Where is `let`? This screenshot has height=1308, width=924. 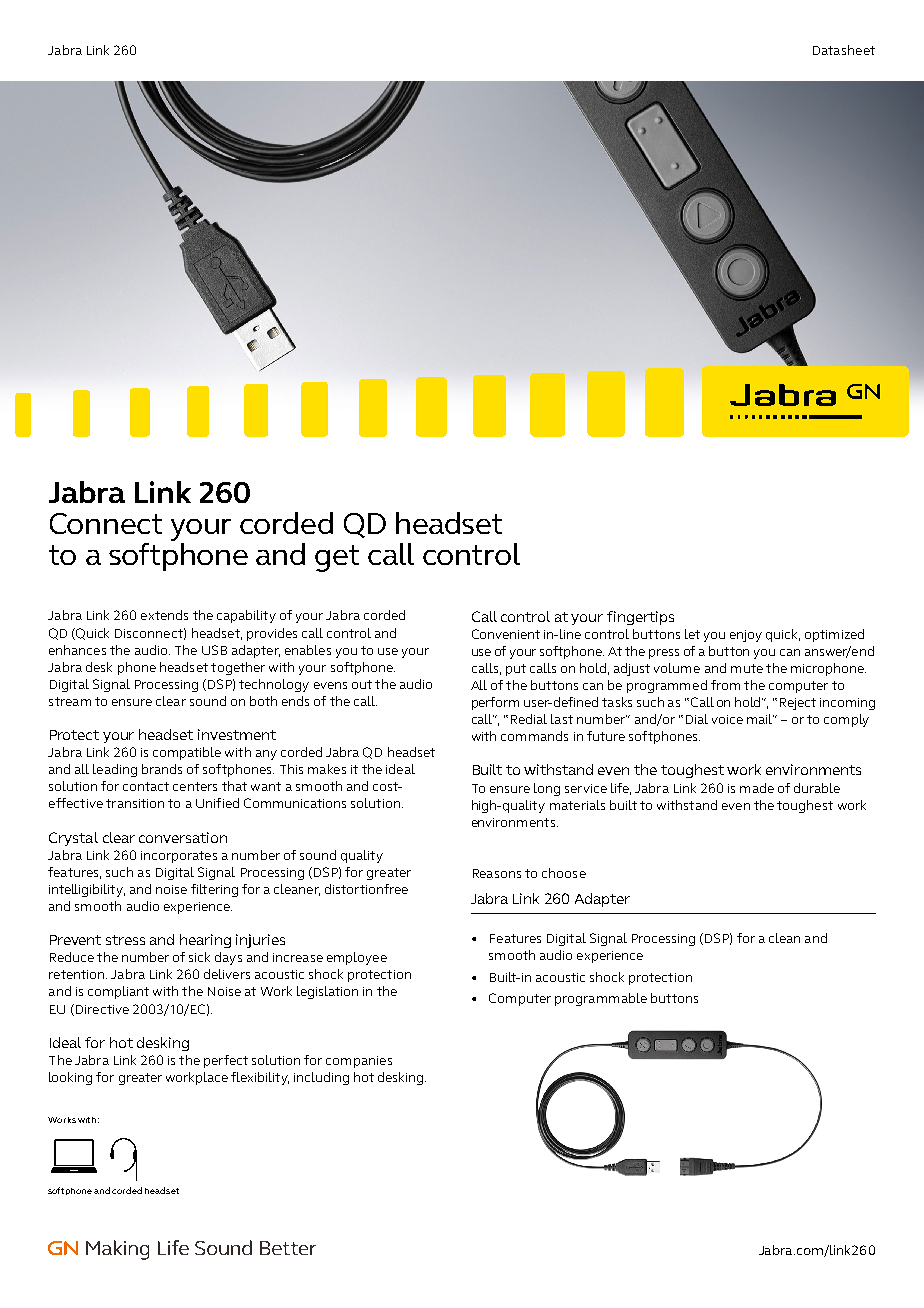 let is located at coordinates (692, 634).
